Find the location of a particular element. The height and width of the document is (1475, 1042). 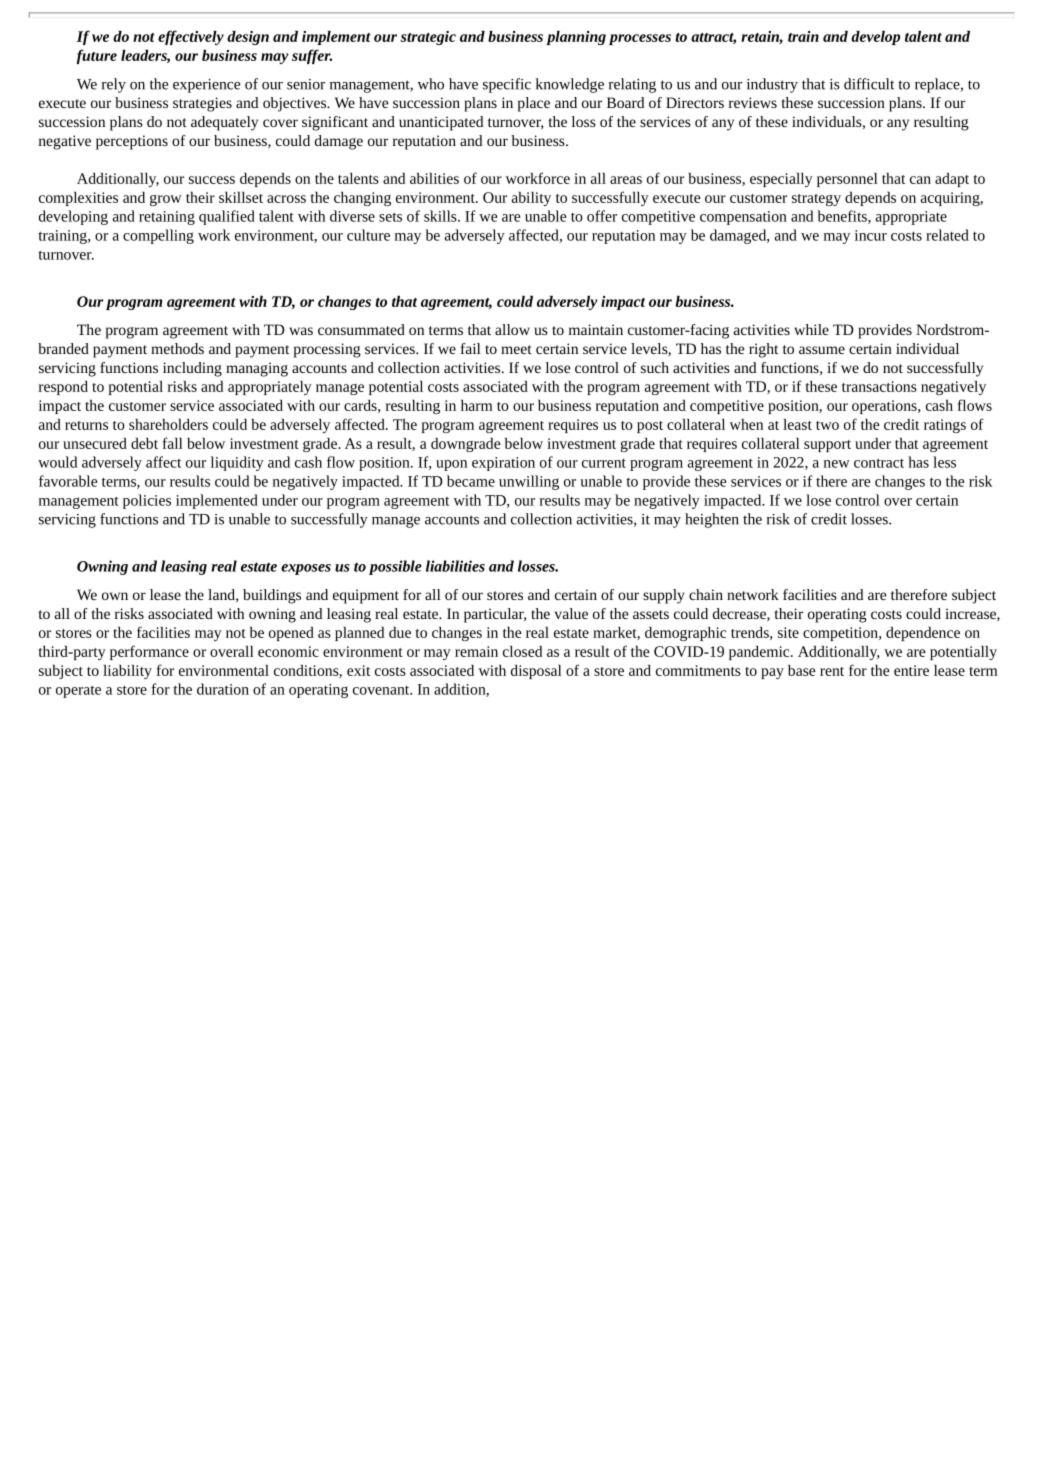

new is located at coordinates (837, 464).
